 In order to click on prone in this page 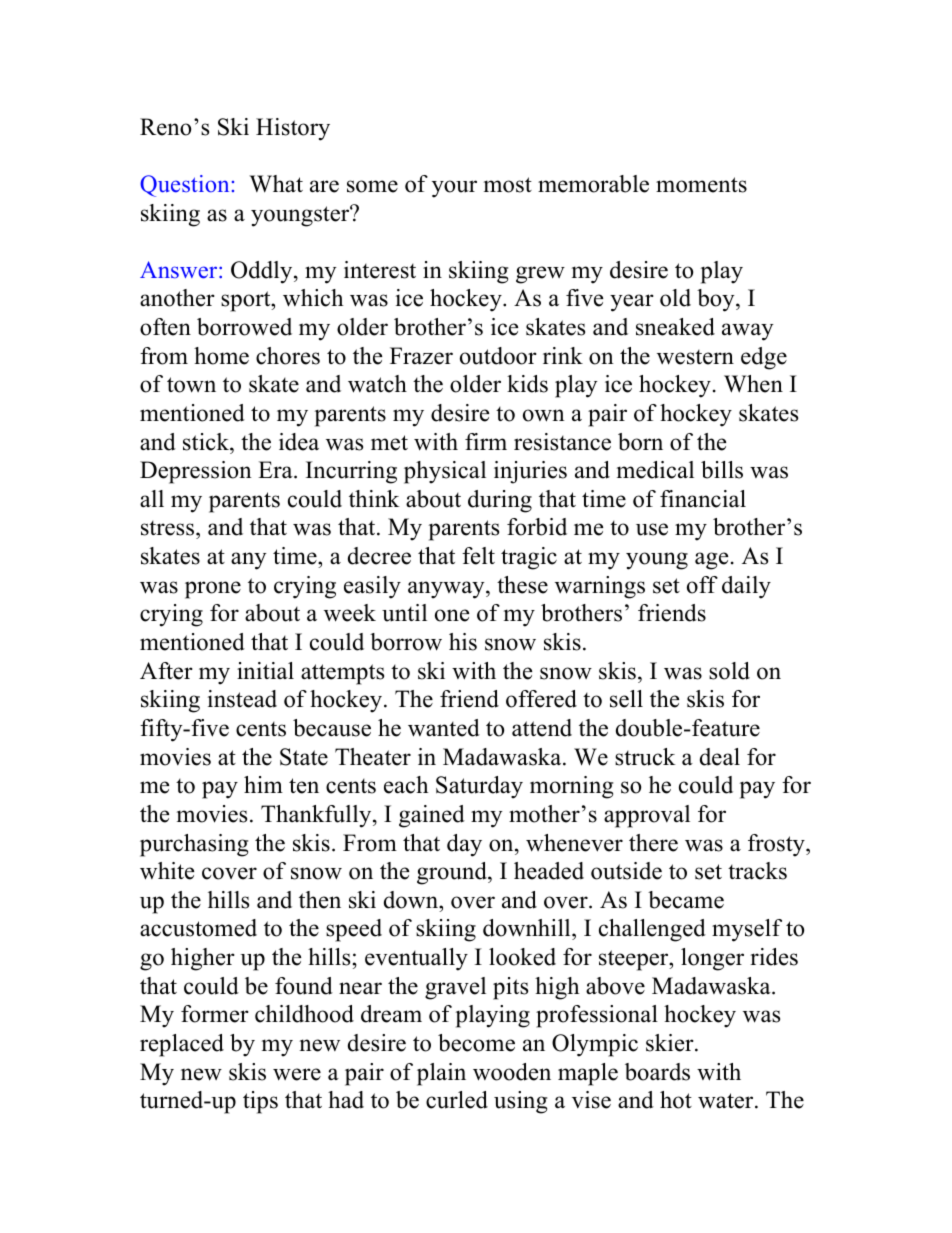, I will do `click(213, 590)`.
